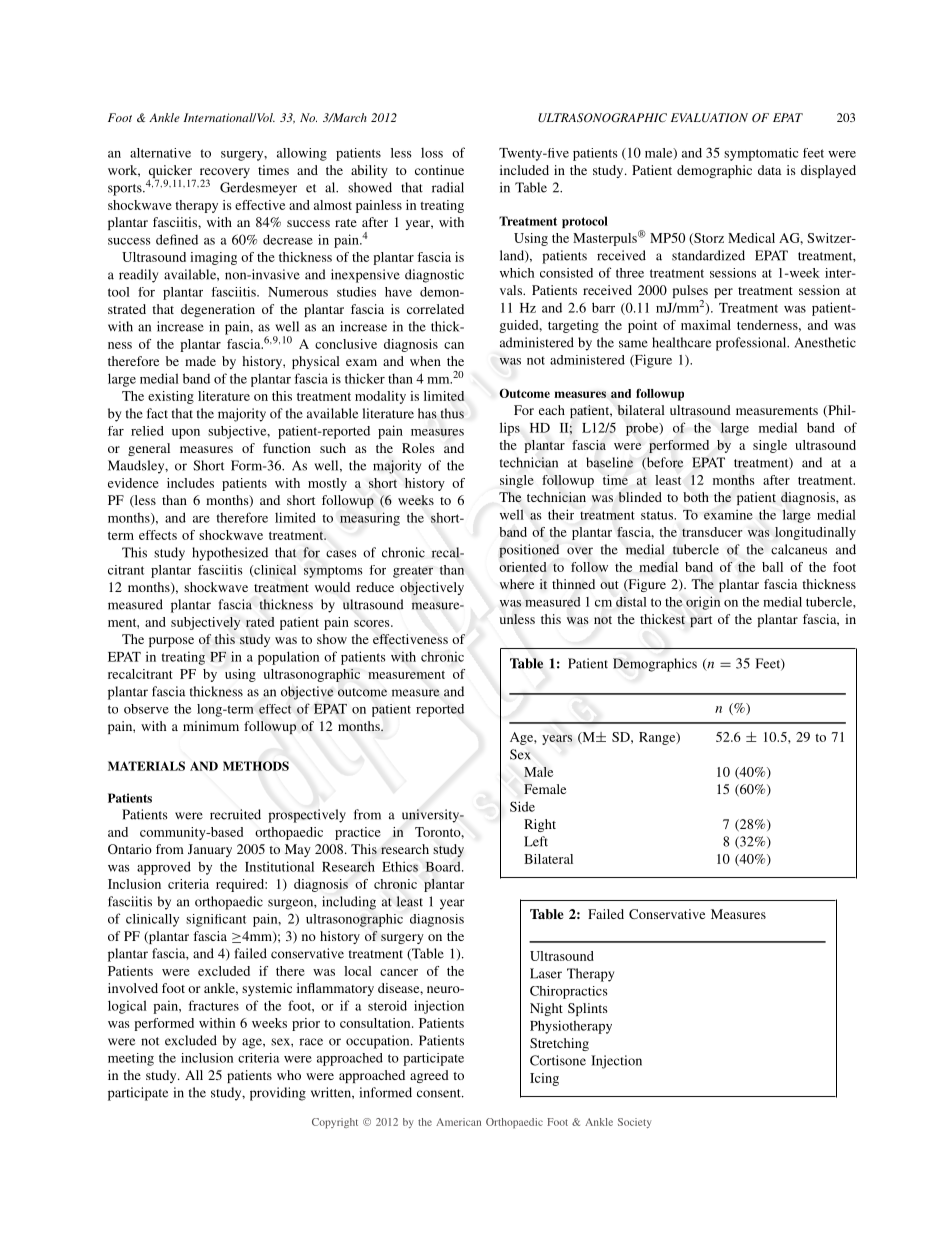 The height and width of the screenshot is (1233, 952). Describe the element at coordinates (440, 1093) in the screenshot. I see `consent` at that location.
